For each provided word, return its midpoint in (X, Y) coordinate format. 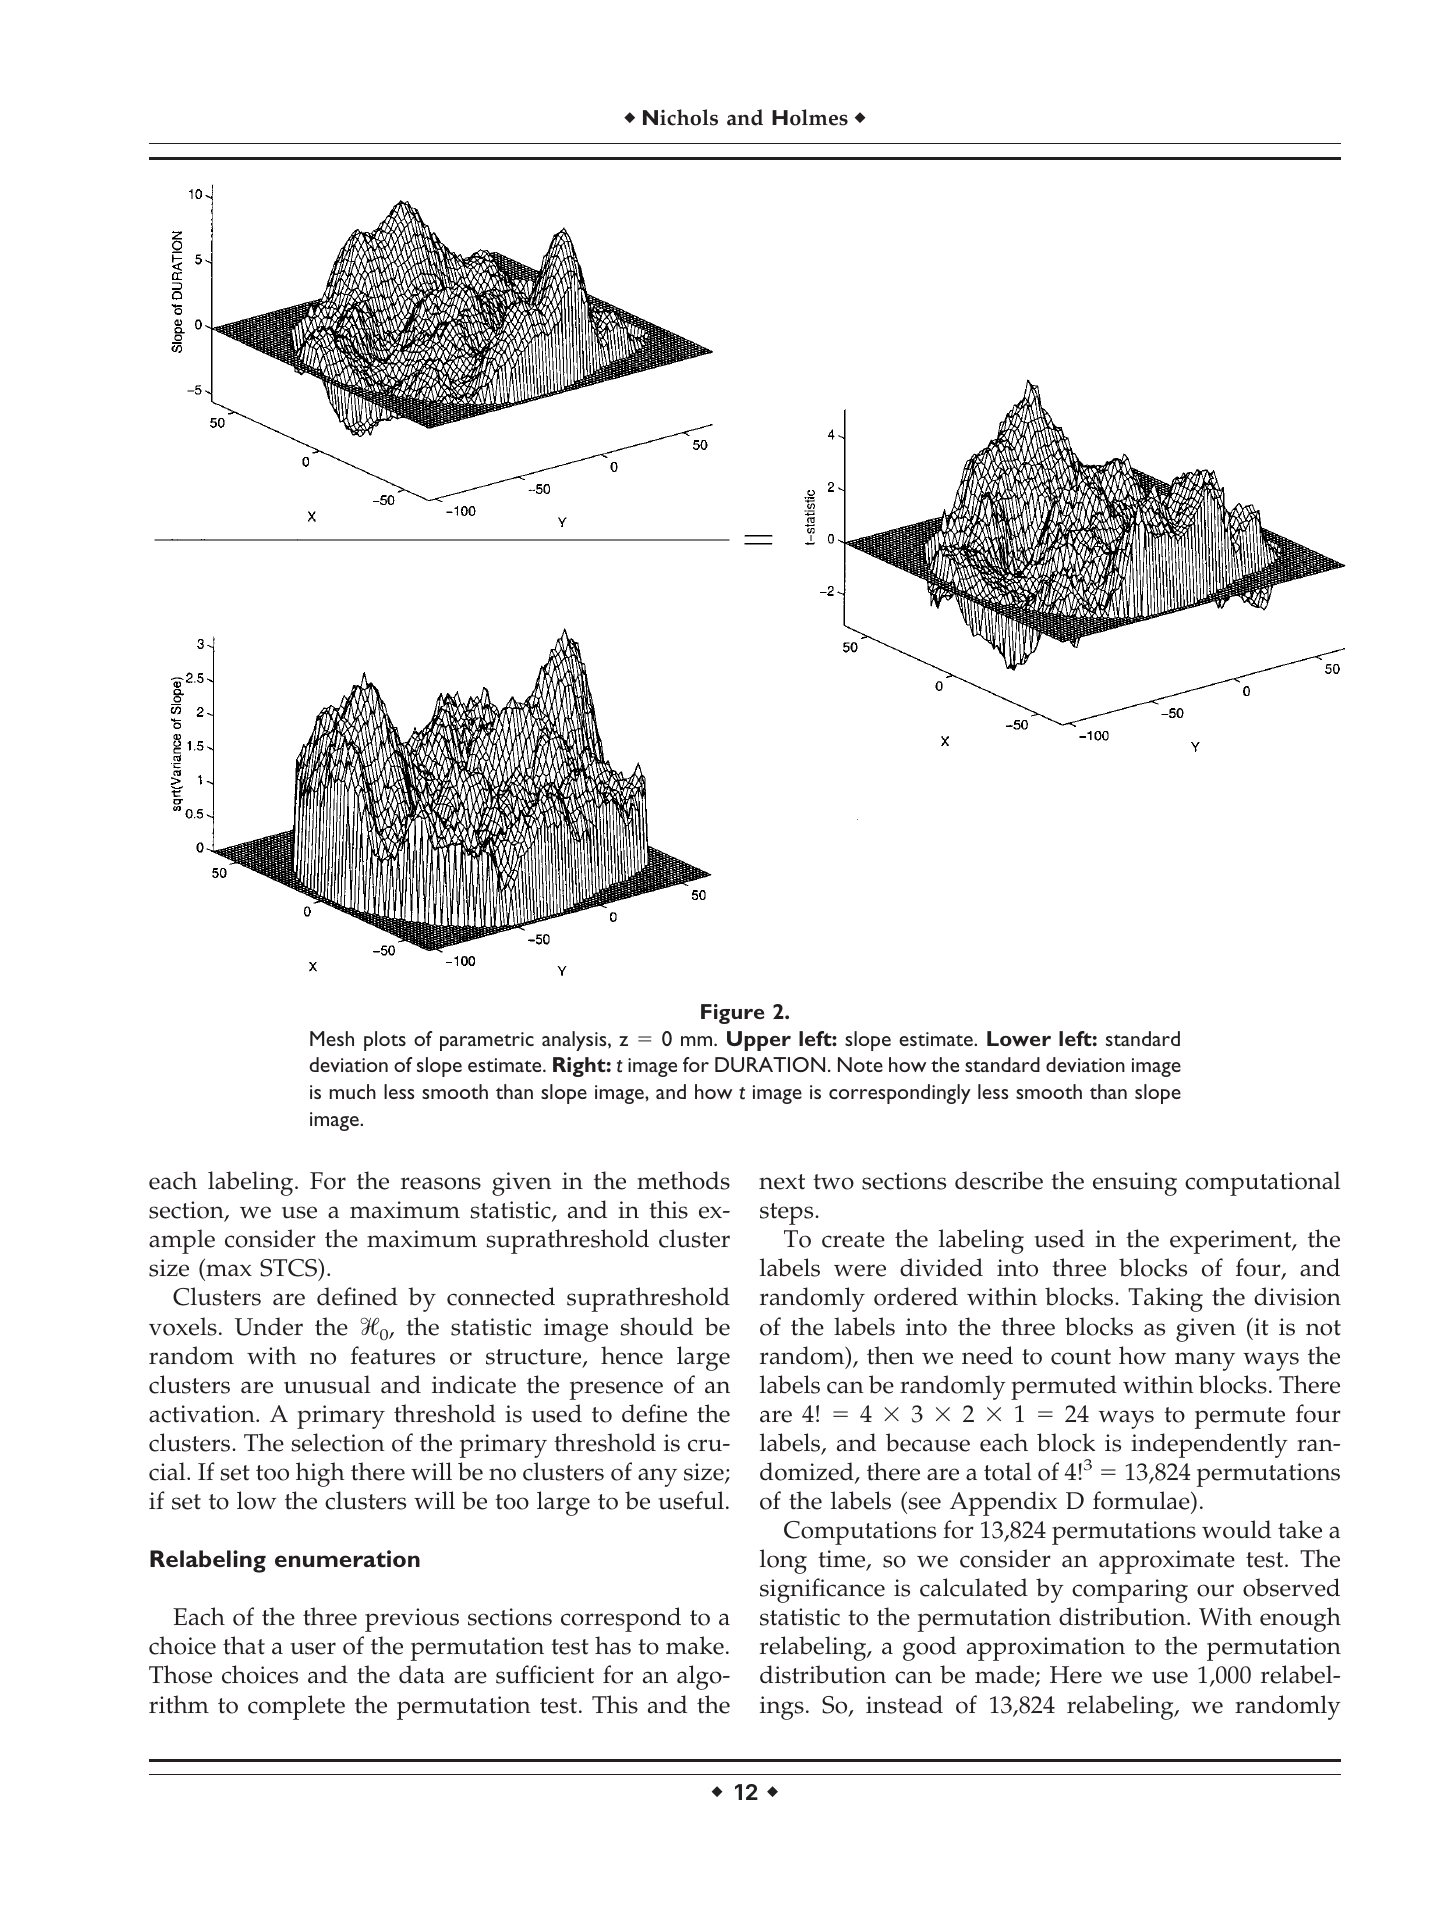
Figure (732, 1014)
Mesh (332, 1038)
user (313, 1648)
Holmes (810, 117)
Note (860, 1064)
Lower (1019, 1038)
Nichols (680, 117)
